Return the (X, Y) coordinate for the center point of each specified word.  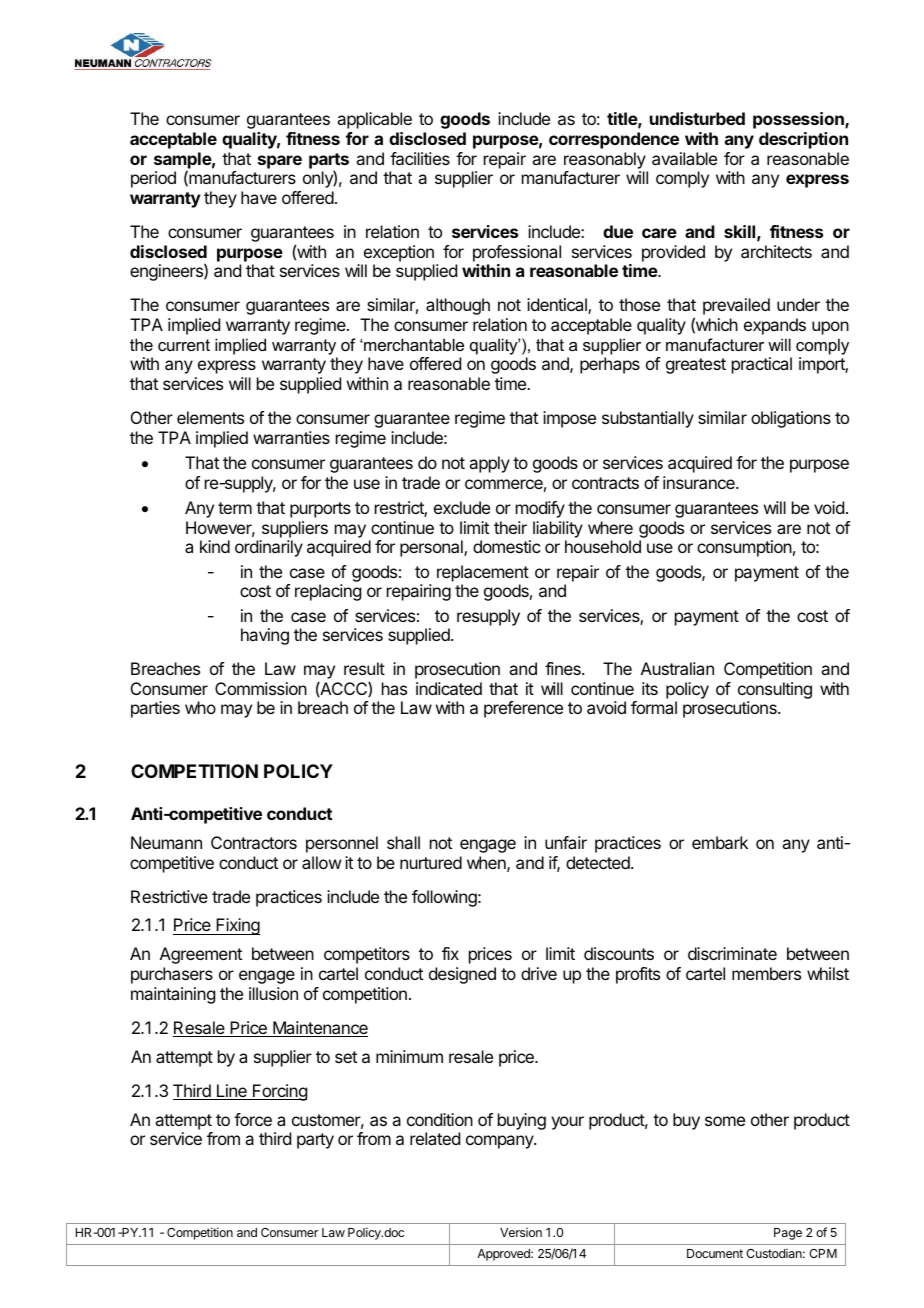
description (803, 140)
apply (489, 464)
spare (280, 162)
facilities (420, 158)
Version (521, 1232)
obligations (791, 419)
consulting (775, 692)
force (253, 1119)
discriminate (732, 953)
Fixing (237, 926)
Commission (261, 688)
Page (788, 1234)
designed (462, 975)
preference (523, 709)
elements (210, 417)
